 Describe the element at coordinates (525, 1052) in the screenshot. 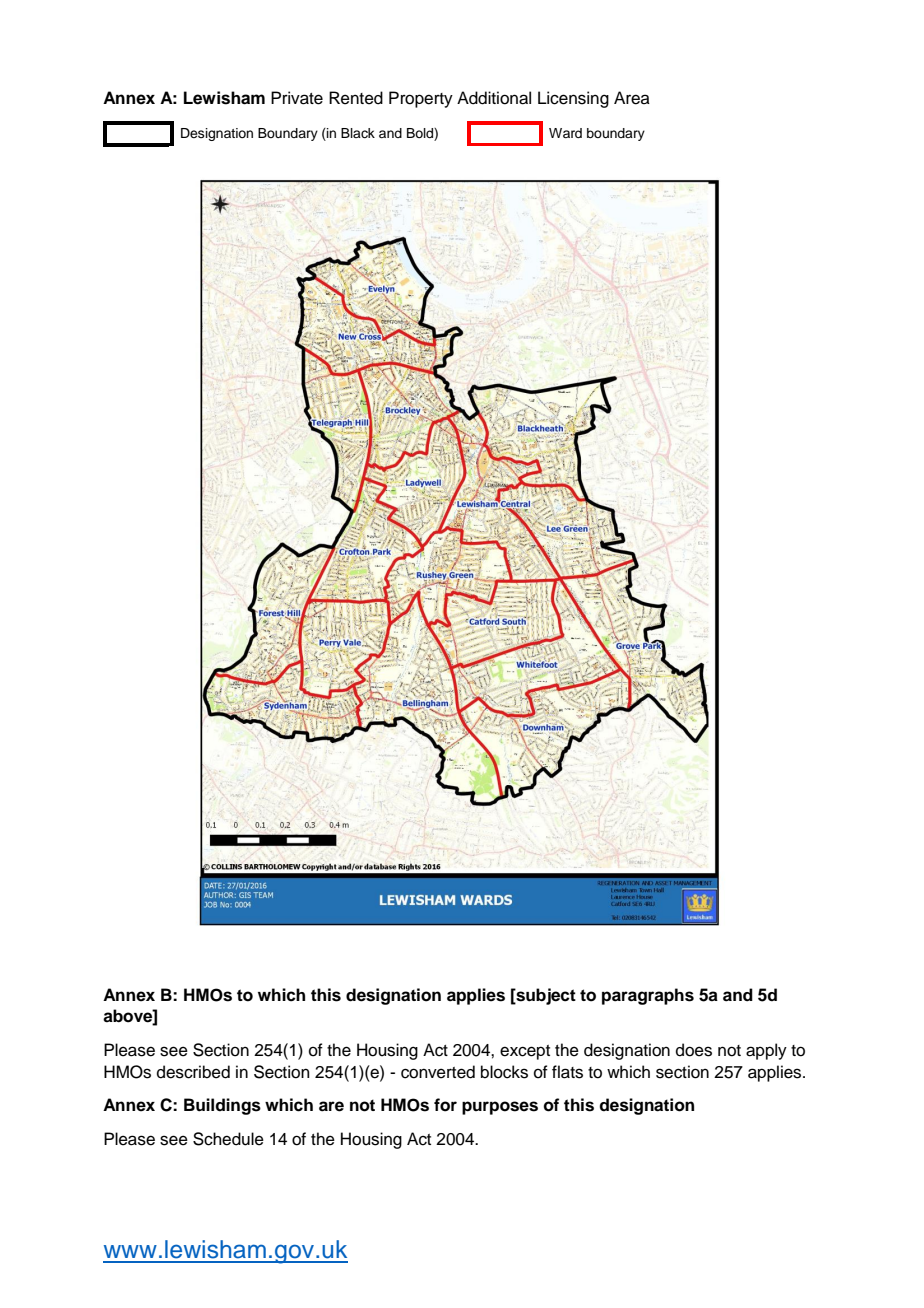

I see `except` at that location.
